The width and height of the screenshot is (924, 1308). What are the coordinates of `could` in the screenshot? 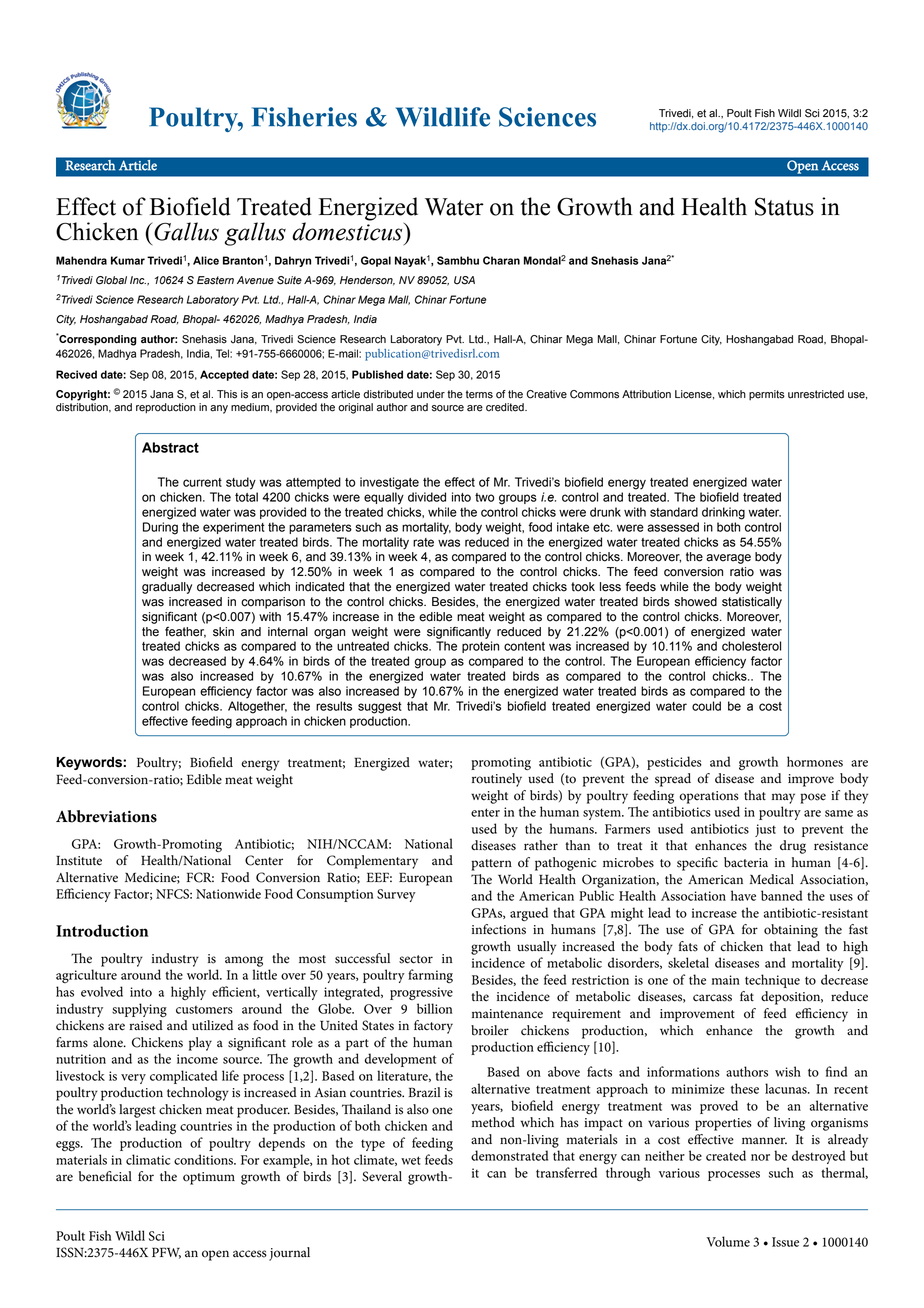 It's located at (706, 706).
